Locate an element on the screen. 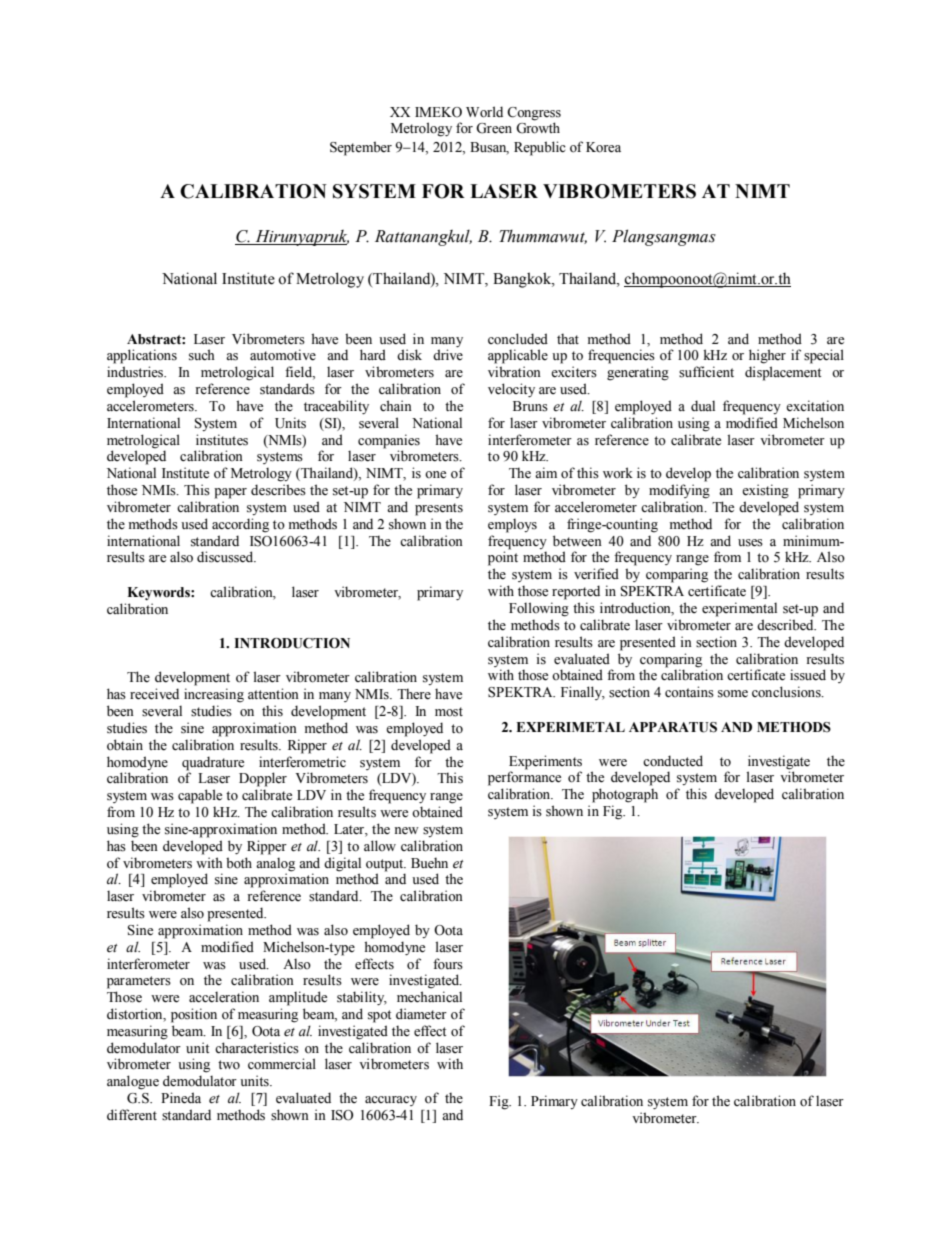  Korea is located at coordinates (603, 147).
